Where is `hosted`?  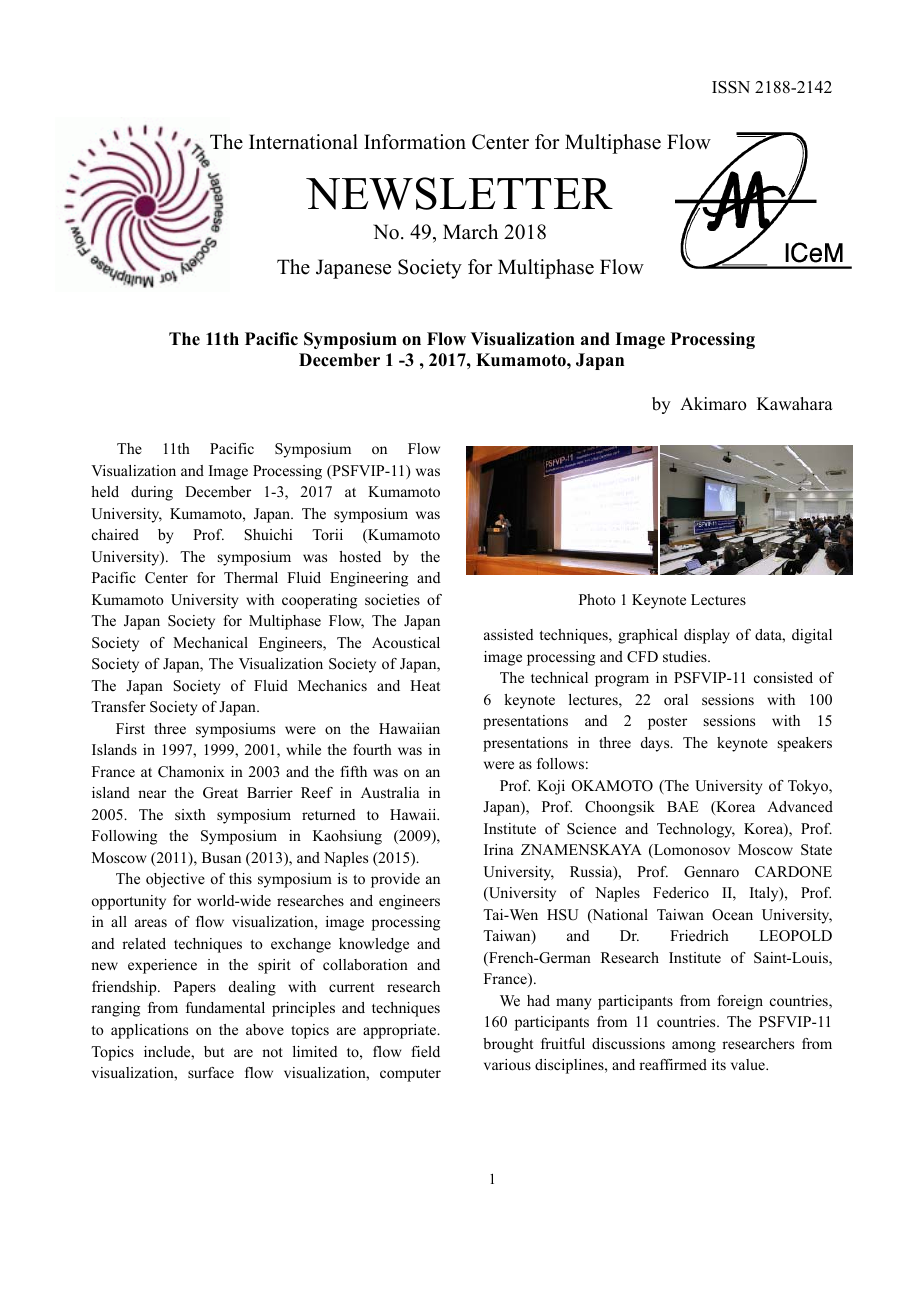
hosted is located at coordinates (360, 556).
